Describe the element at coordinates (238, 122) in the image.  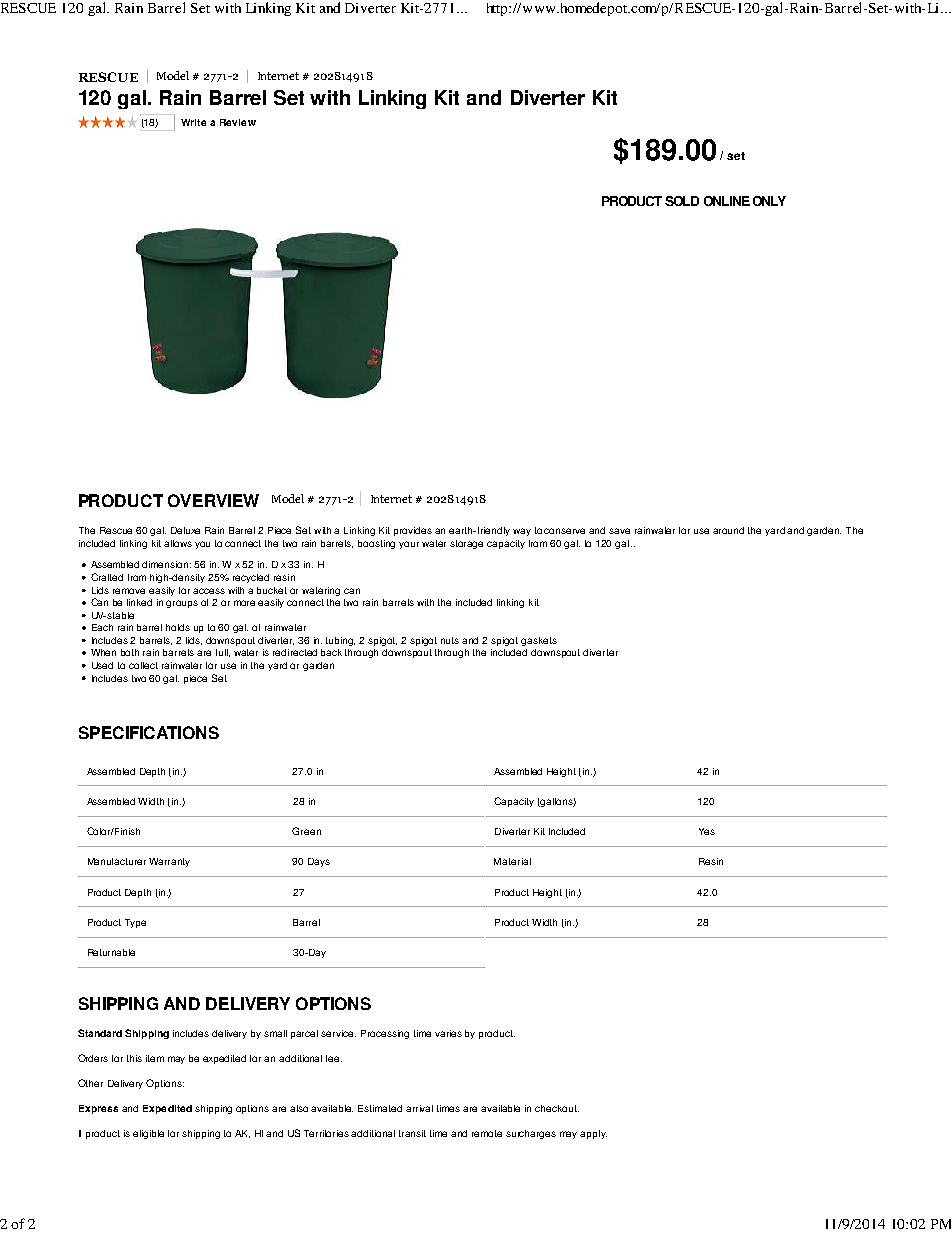
I see `Review` at that location.
